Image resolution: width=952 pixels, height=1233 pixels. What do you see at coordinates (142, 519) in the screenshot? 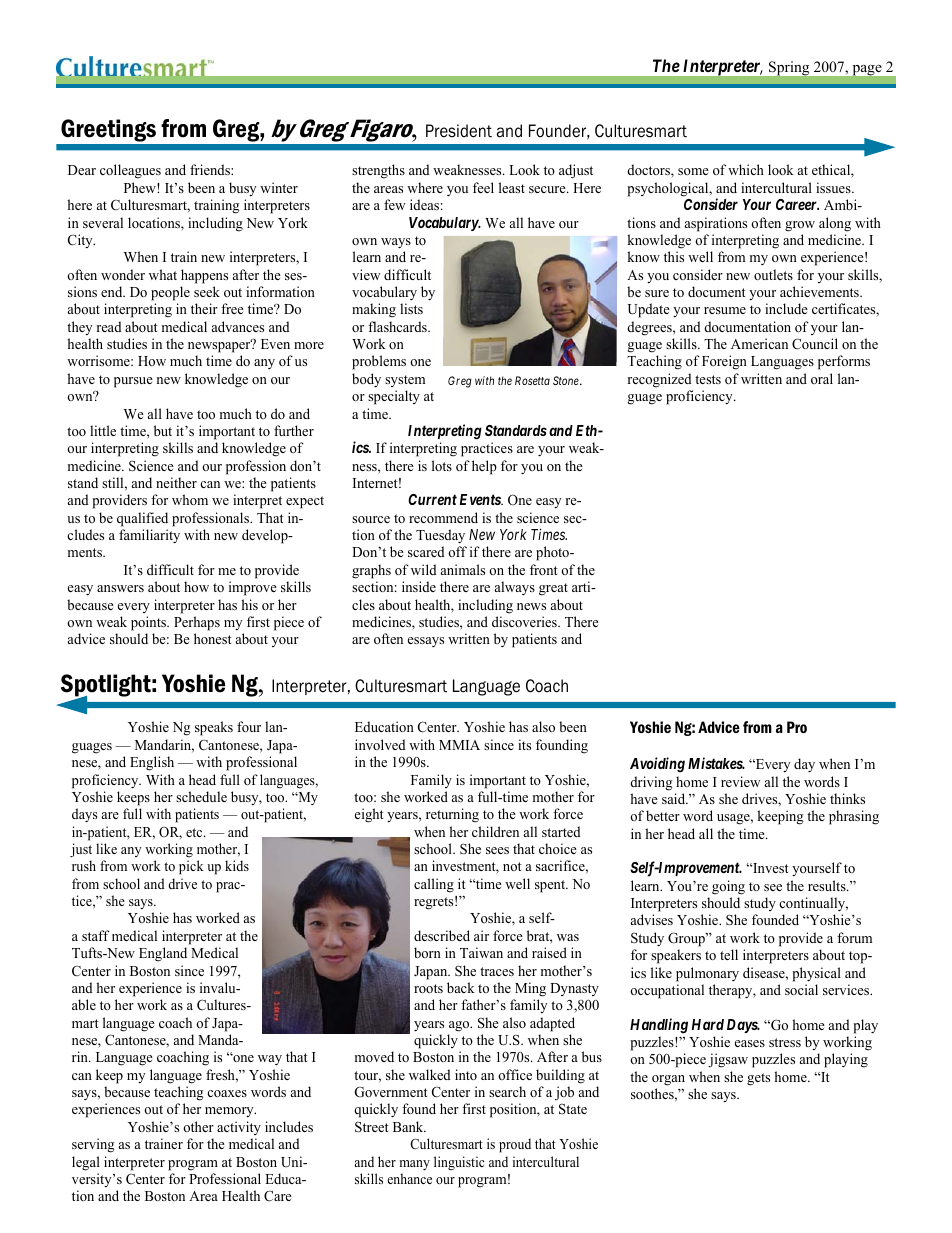
I see `qualified` at bounding box center [142, 519].
